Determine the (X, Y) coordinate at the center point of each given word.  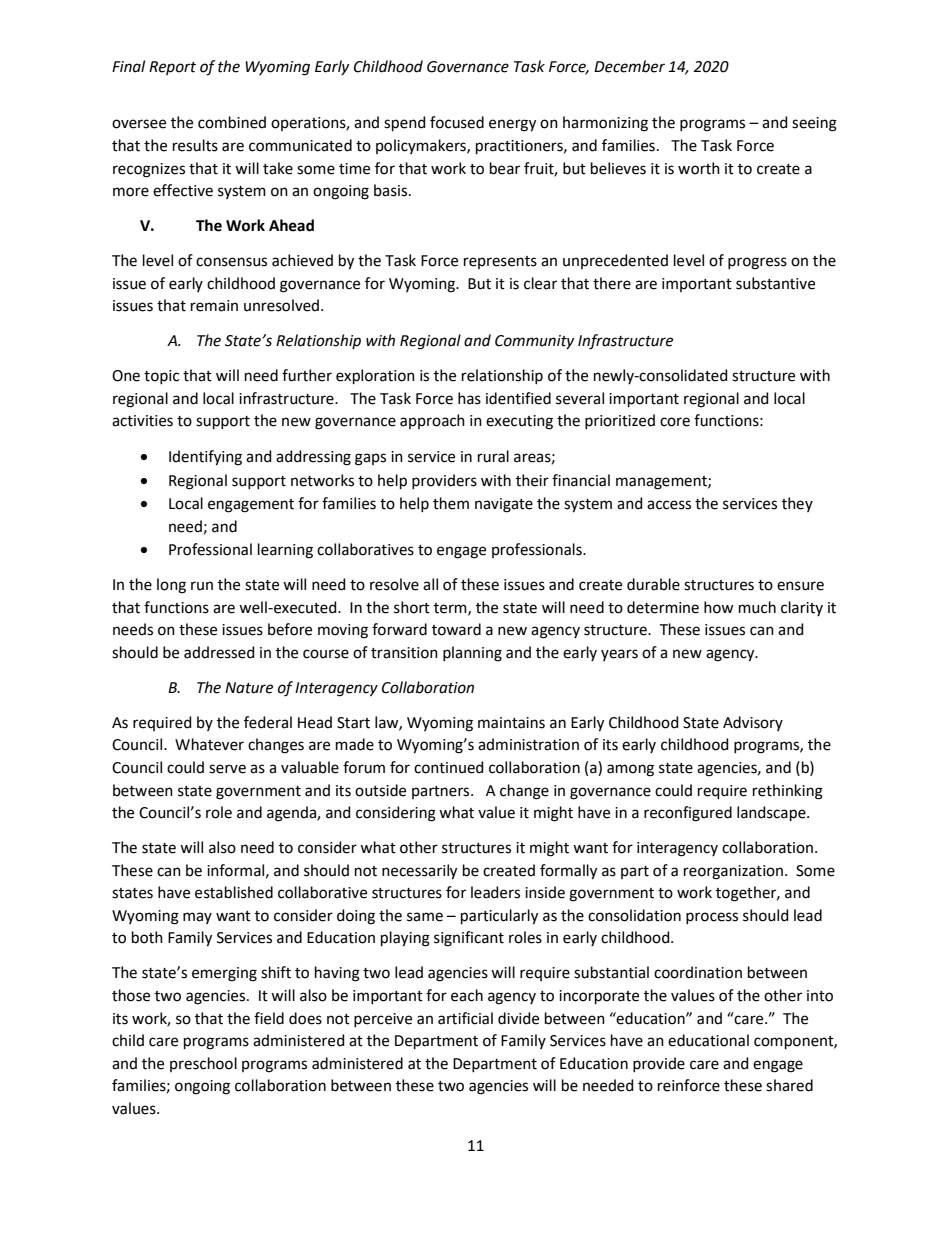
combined (232, 122)
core (675, 422)
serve (227, 769)
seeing (814, 124)
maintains (511, 723)
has (469, 398)
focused (457, 122)
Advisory (753, 723)
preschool (203, 1064)
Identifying (205, 458)
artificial (465, 1018)
